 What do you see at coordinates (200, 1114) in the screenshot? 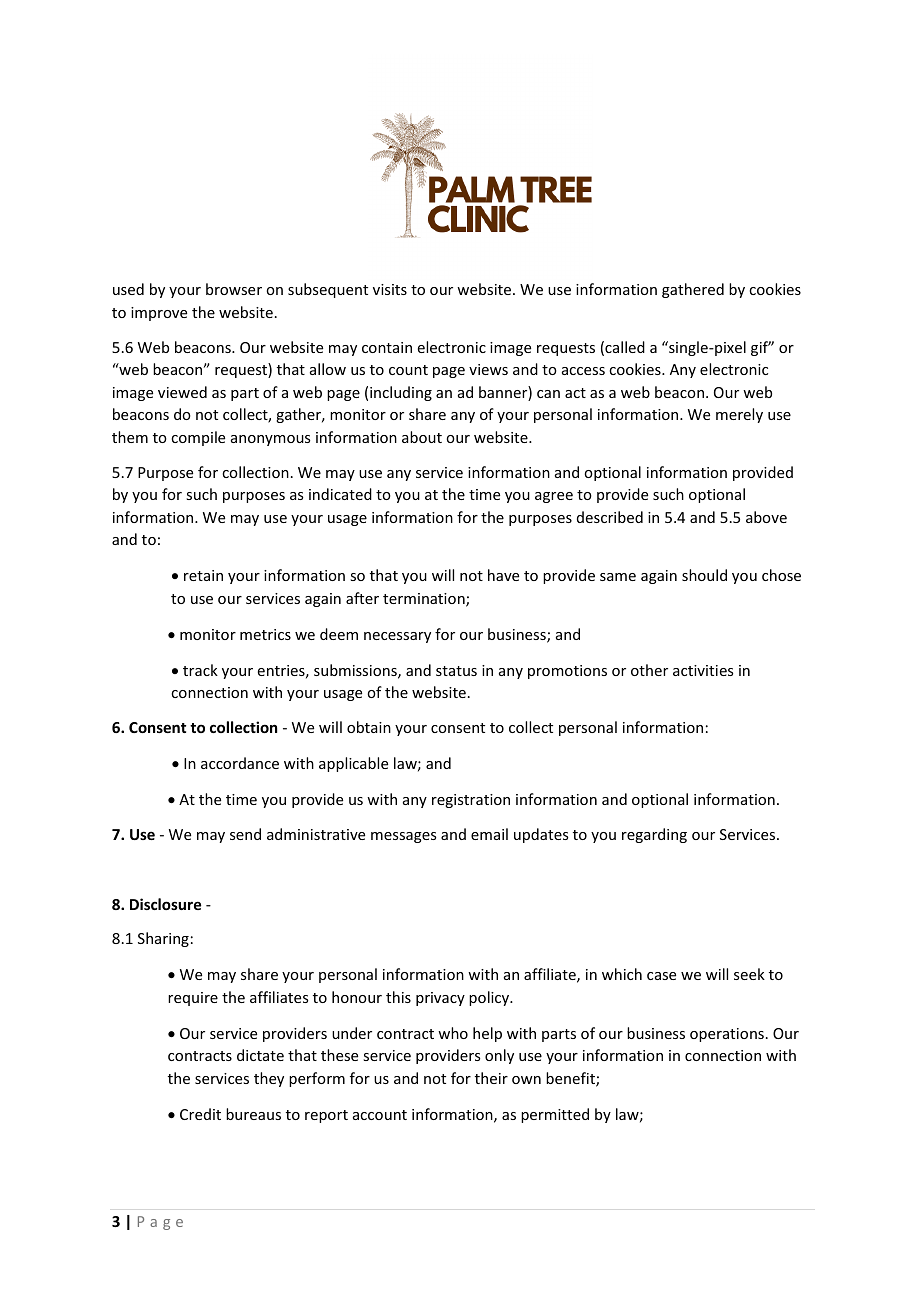
I see `Credit` at bounding box center [200, 1114].
